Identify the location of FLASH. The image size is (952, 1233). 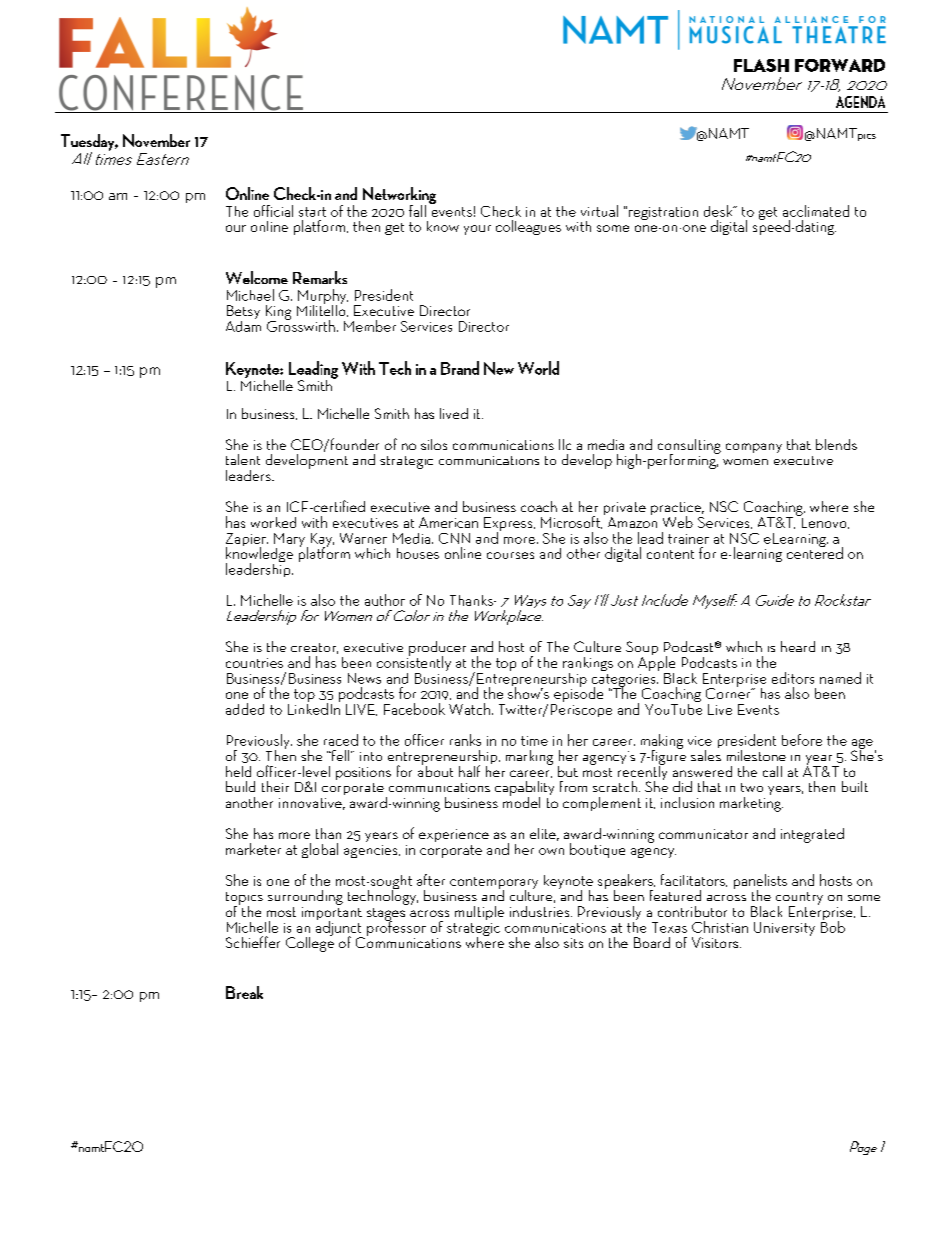
(761, 65).
